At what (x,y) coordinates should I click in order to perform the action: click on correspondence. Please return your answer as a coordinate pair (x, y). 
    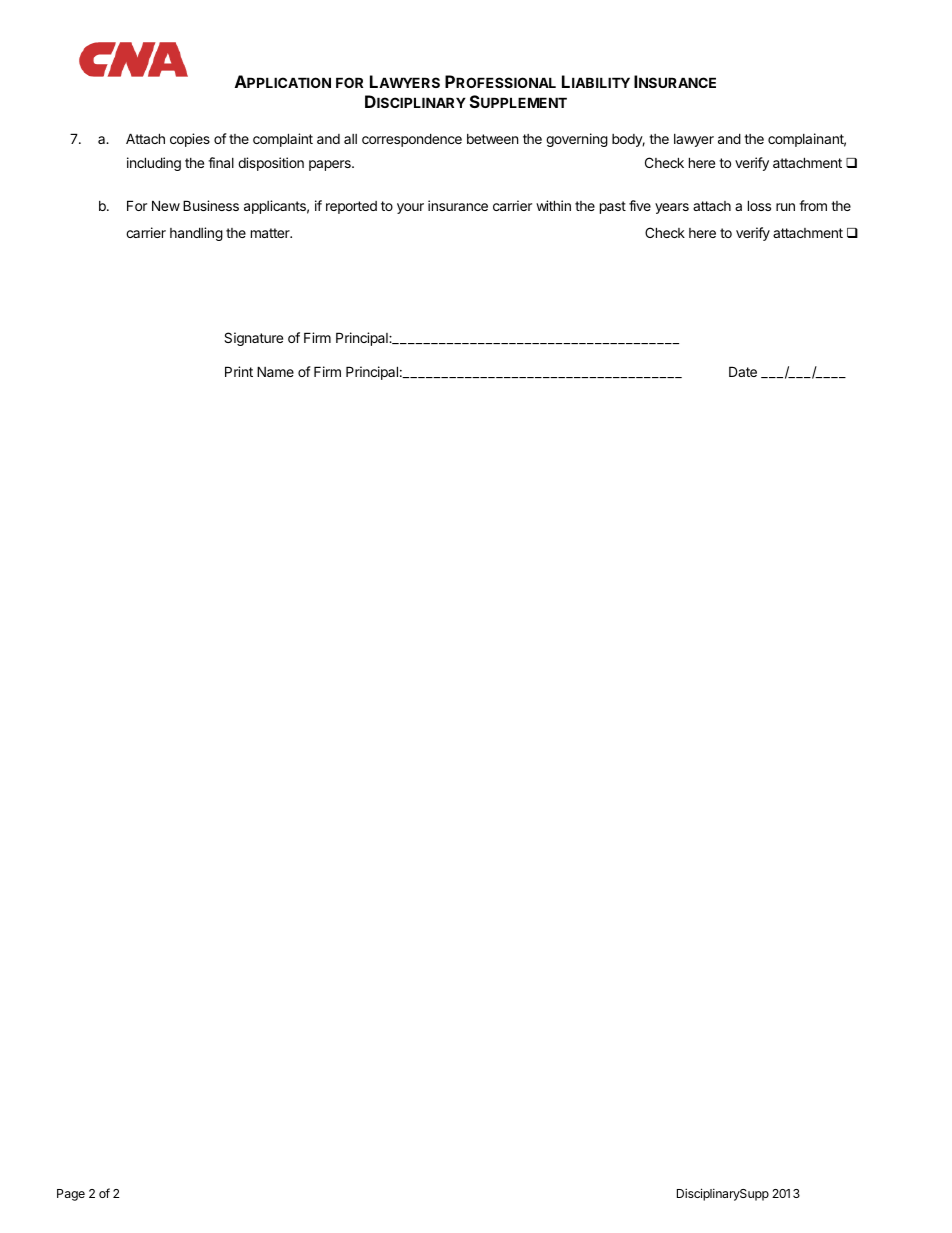
    Looking at the image, I should click on (412, 140).
